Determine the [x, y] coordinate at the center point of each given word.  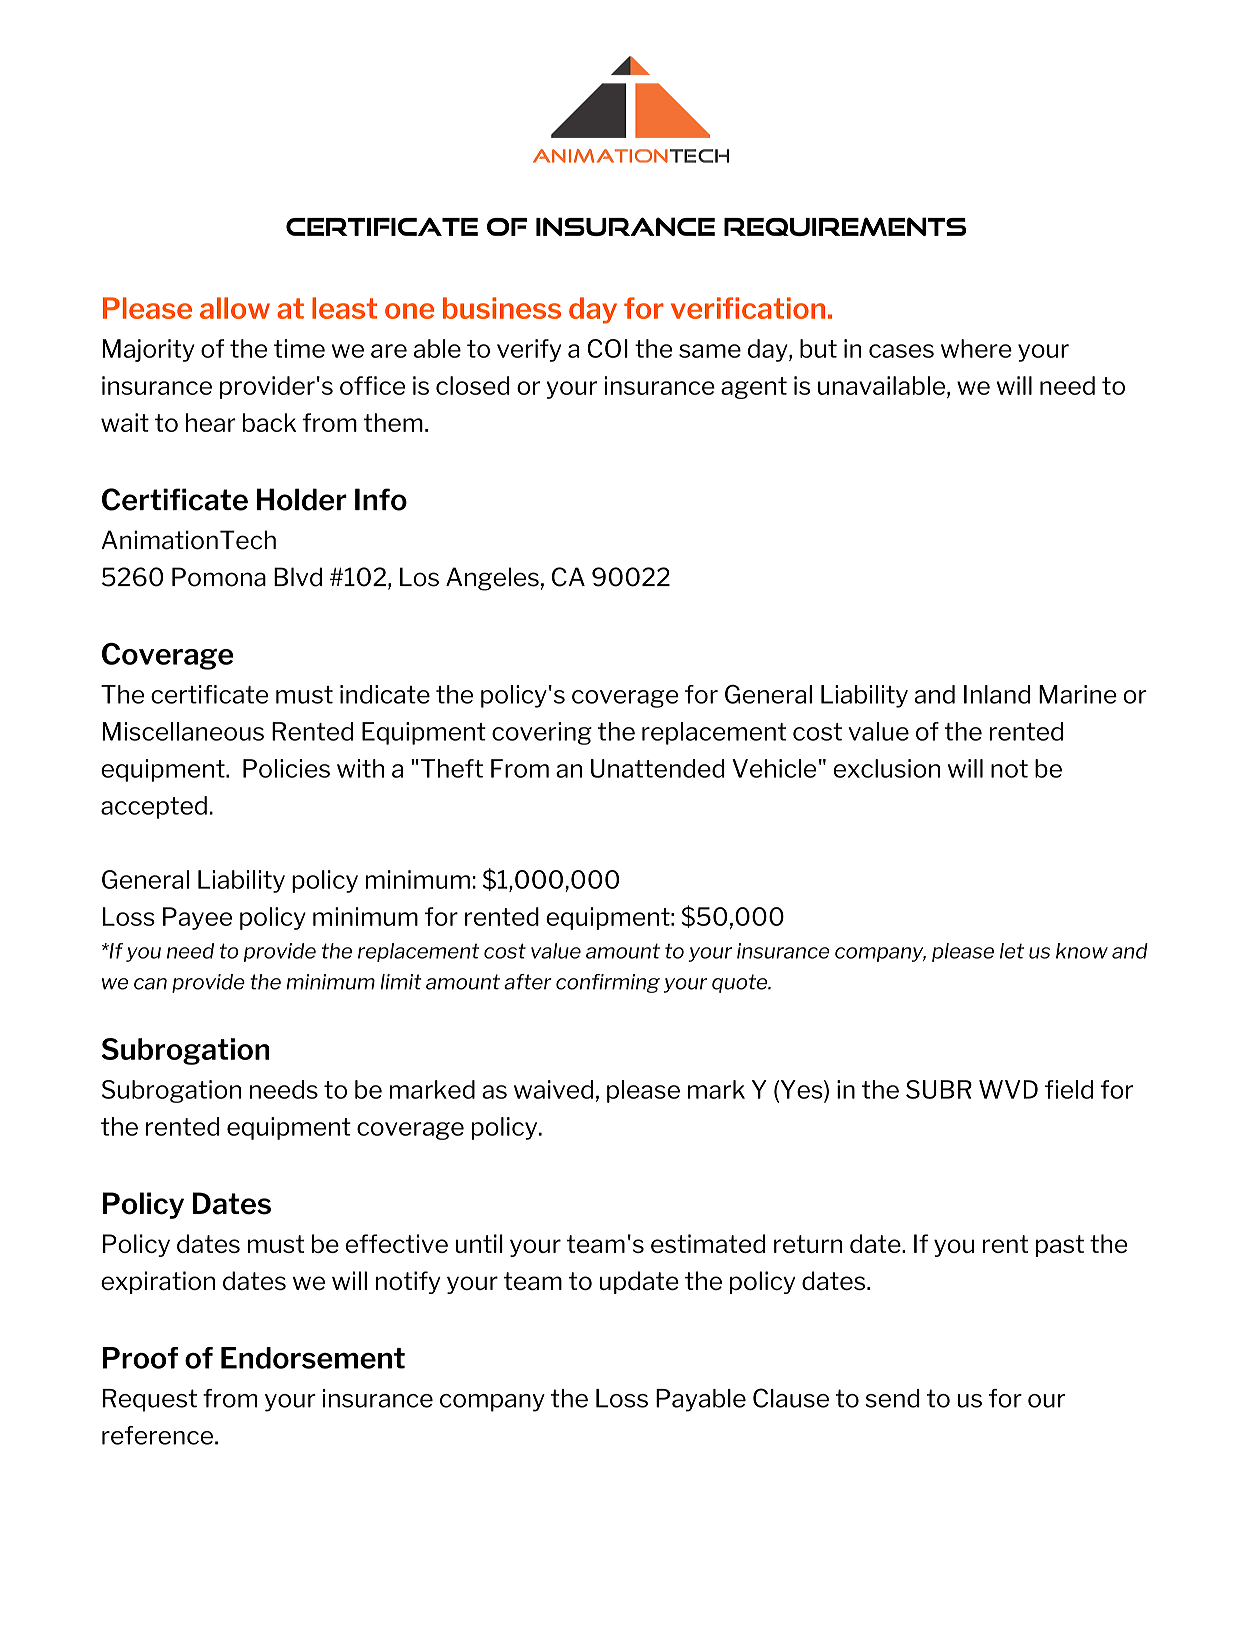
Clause [791, 1398]
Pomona [219, 577]
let [1012, 951]
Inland [997, 694]
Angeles [492, 579]
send [892, 1398]
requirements [845, 226]
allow [235, 308]
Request [150, 1400]
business [502, 308]
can [150, 984]
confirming [608, 983]
